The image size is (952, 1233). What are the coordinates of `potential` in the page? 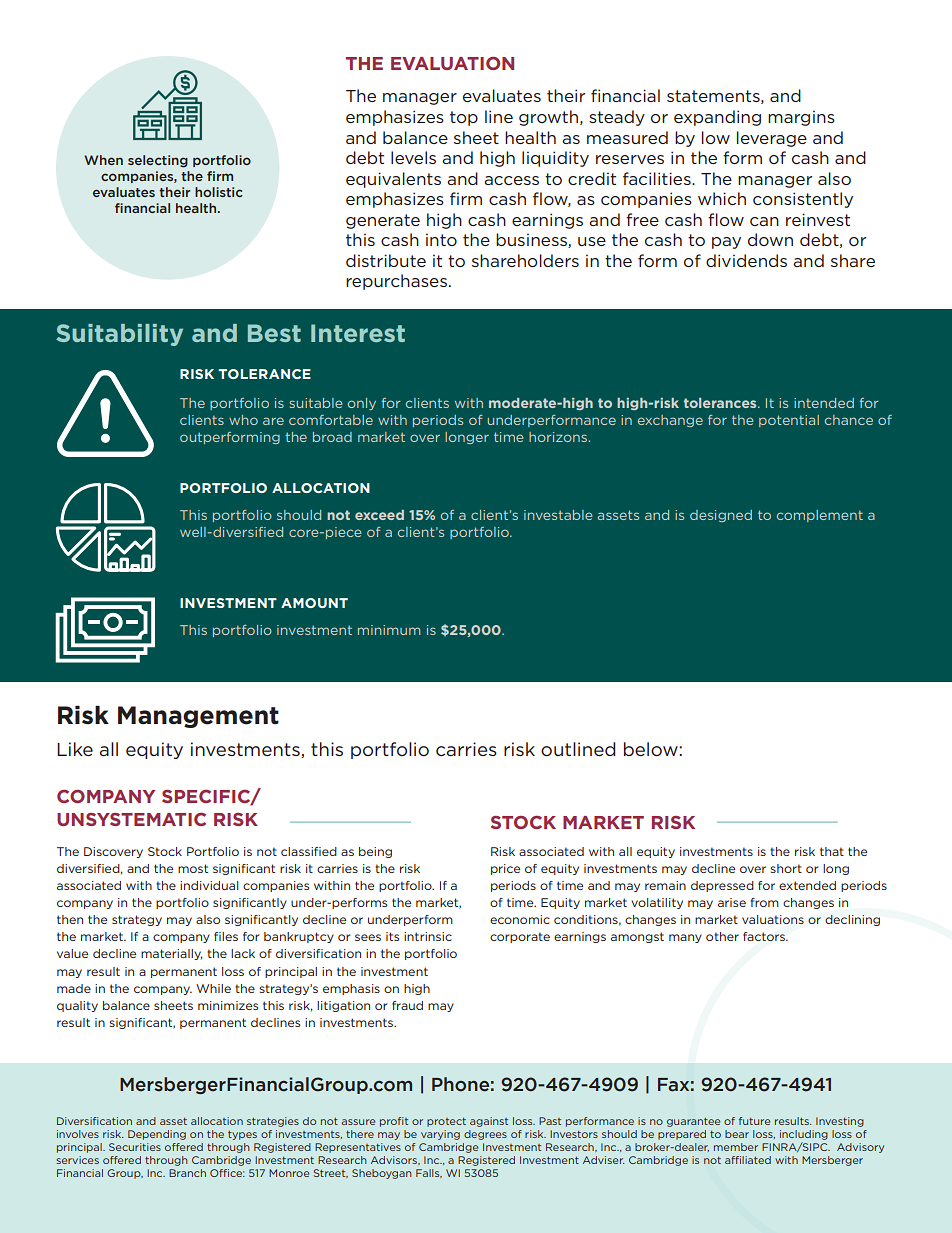 It's located at (789, 421).
